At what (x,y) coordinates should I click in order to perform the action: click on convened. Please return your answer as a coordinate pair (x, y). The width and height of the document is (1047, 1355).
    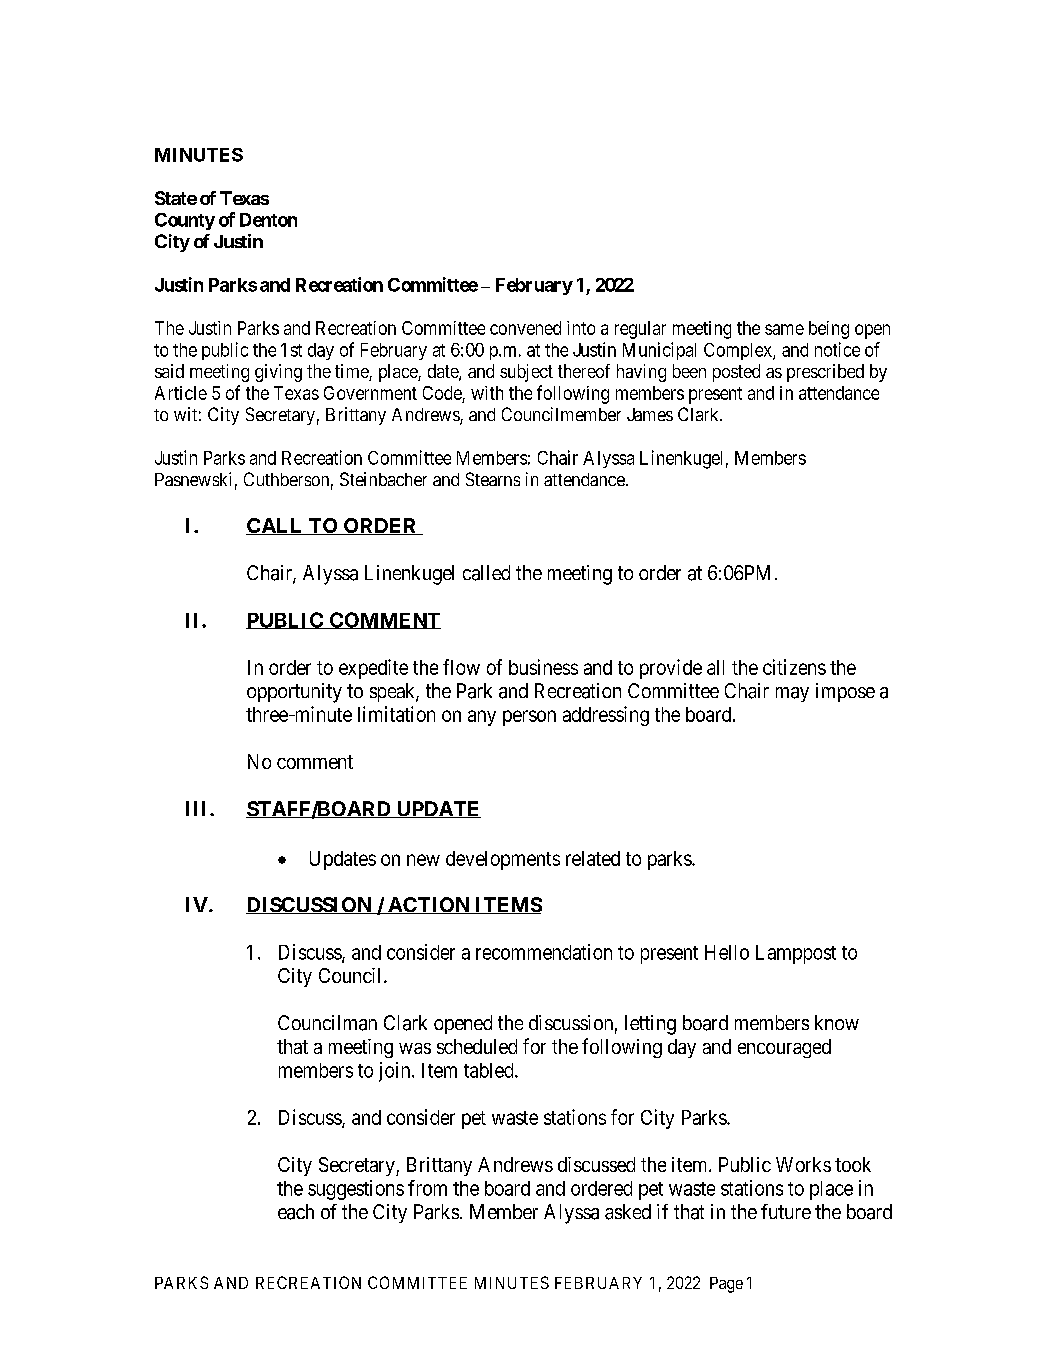
    Looking at the image, I should click on (525, 328).
